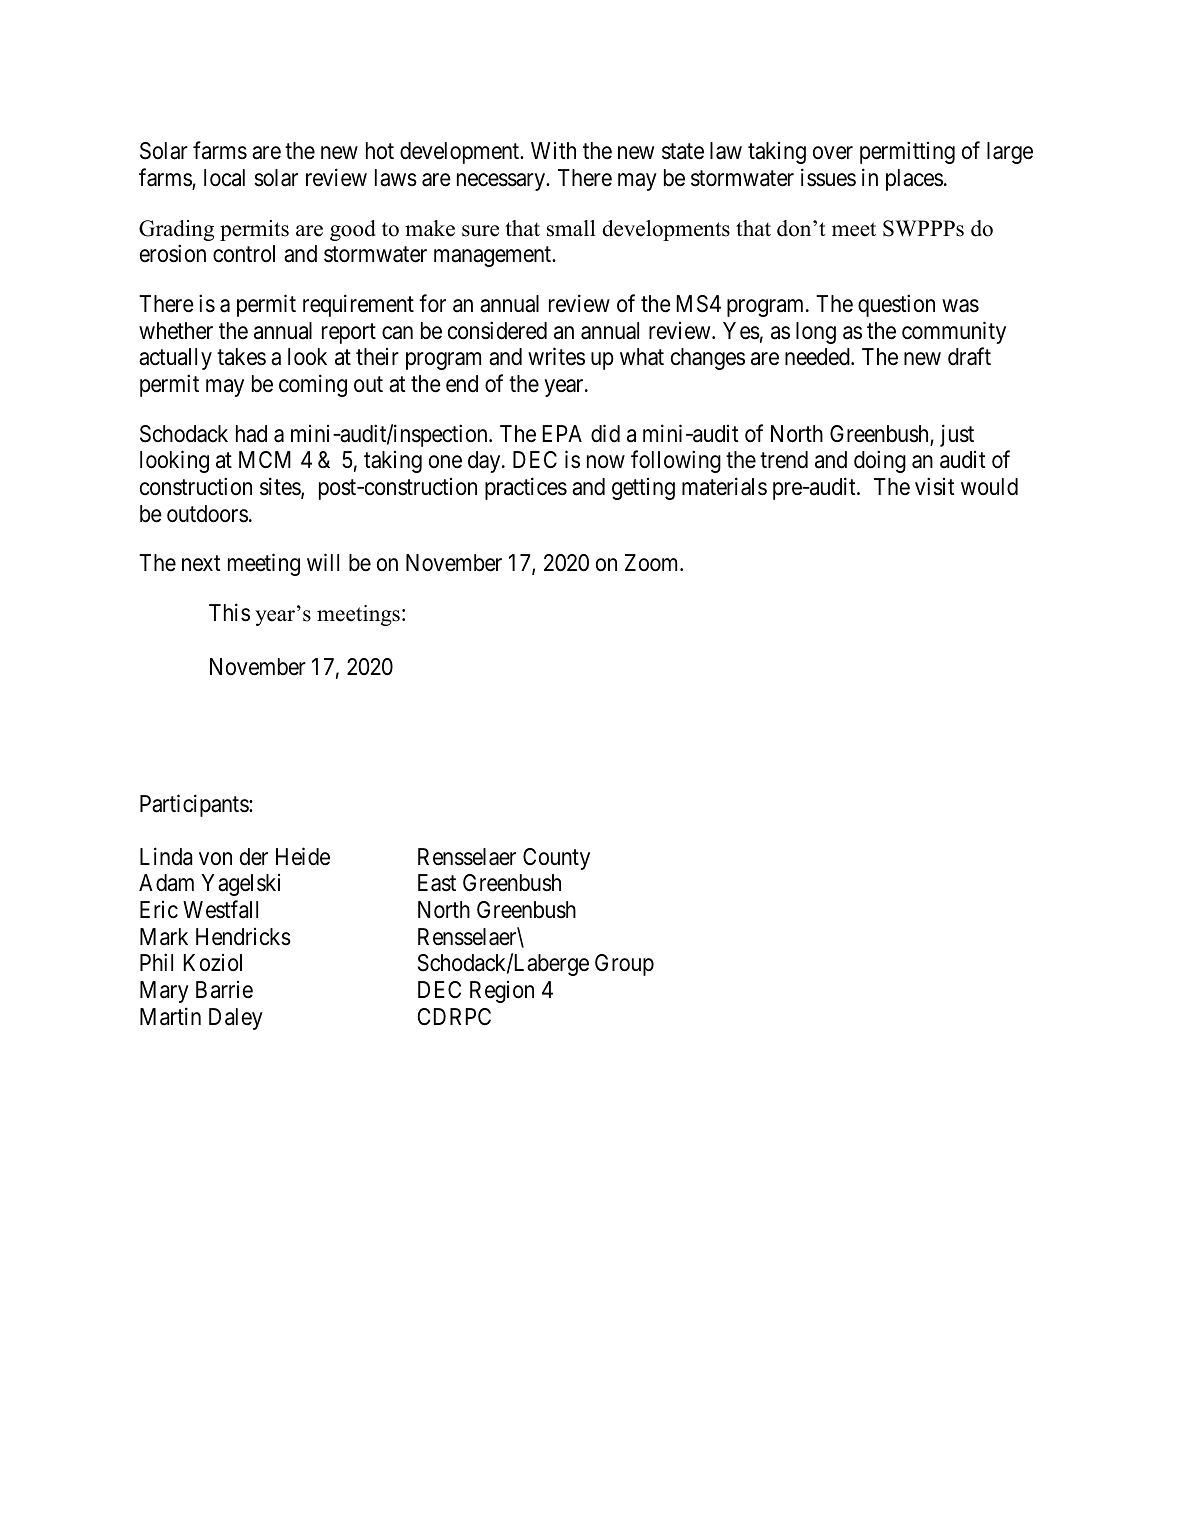 The image size is (1180, 1528). Describe the element at coordinates (502, 992) in the image. I see `Region` at that location.
